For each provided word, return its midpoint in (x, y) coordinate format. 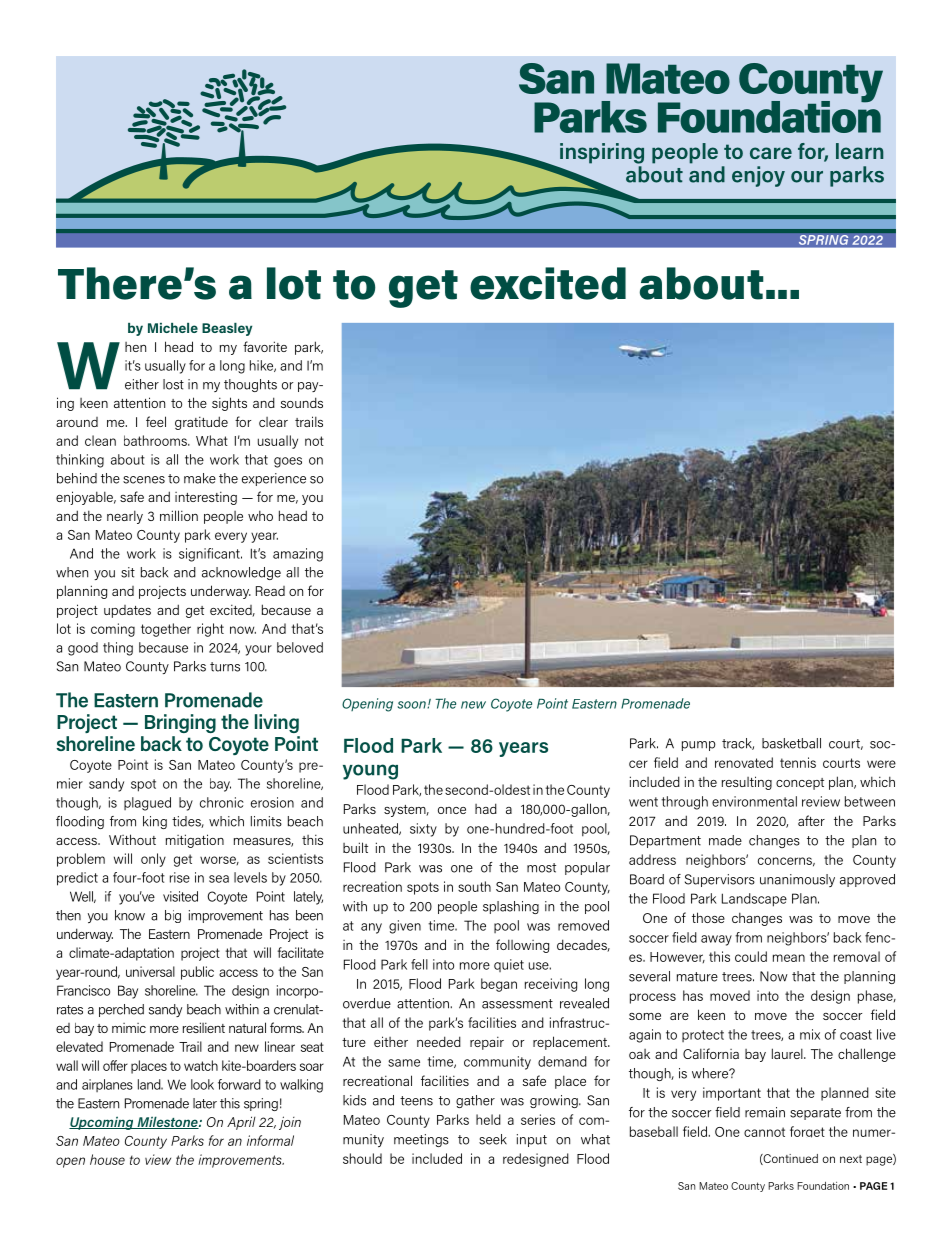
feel (156, 421)
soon (412, 705)
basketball (791, 743)
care (771, 153)
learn (859, 151)
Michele (173, 328)
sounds (302, 402)
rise (180, 877)
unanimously (797, 880)
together (166, 630)
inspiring (602, 153)
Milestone (167, 1122)
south (474, 886)
